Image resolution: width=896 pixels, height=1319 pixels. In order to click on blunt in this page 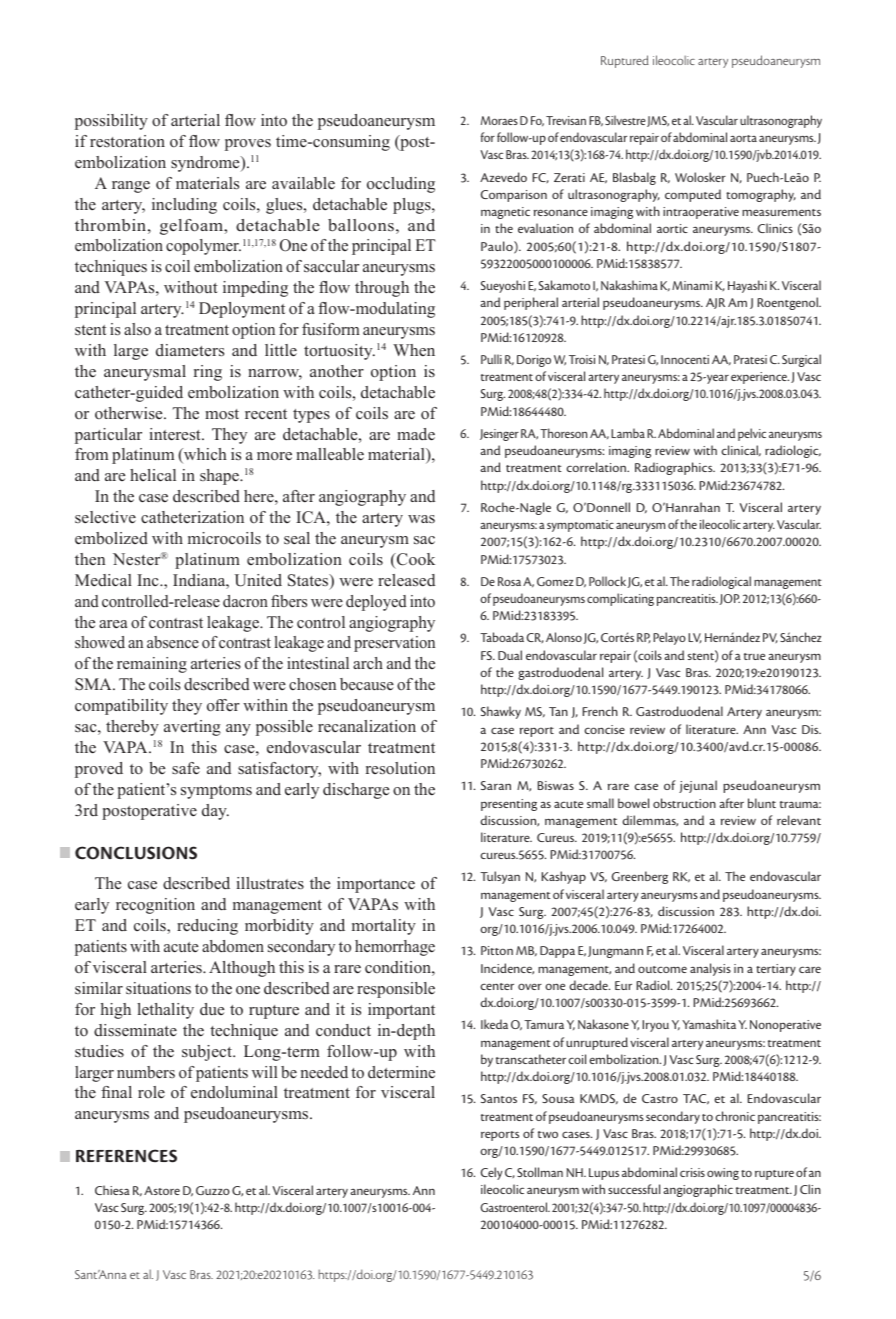, I will do `click(762, 803)`.
